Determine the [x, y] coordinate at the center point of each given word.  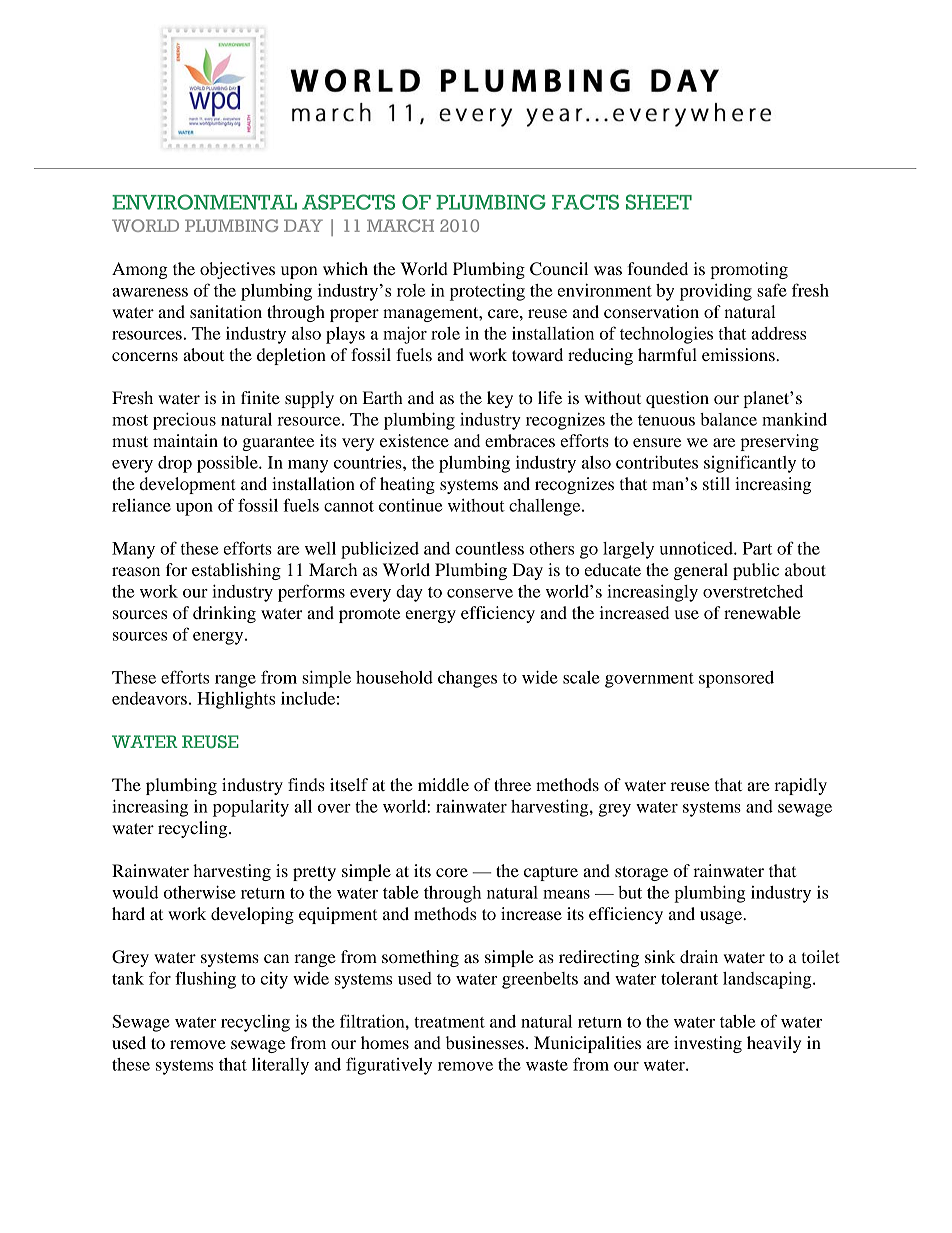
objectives [237, 270]
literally [280, 1066]
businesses [485, 1042]
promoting [749, 270]
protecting [487, 292]
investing [708, 1044]
